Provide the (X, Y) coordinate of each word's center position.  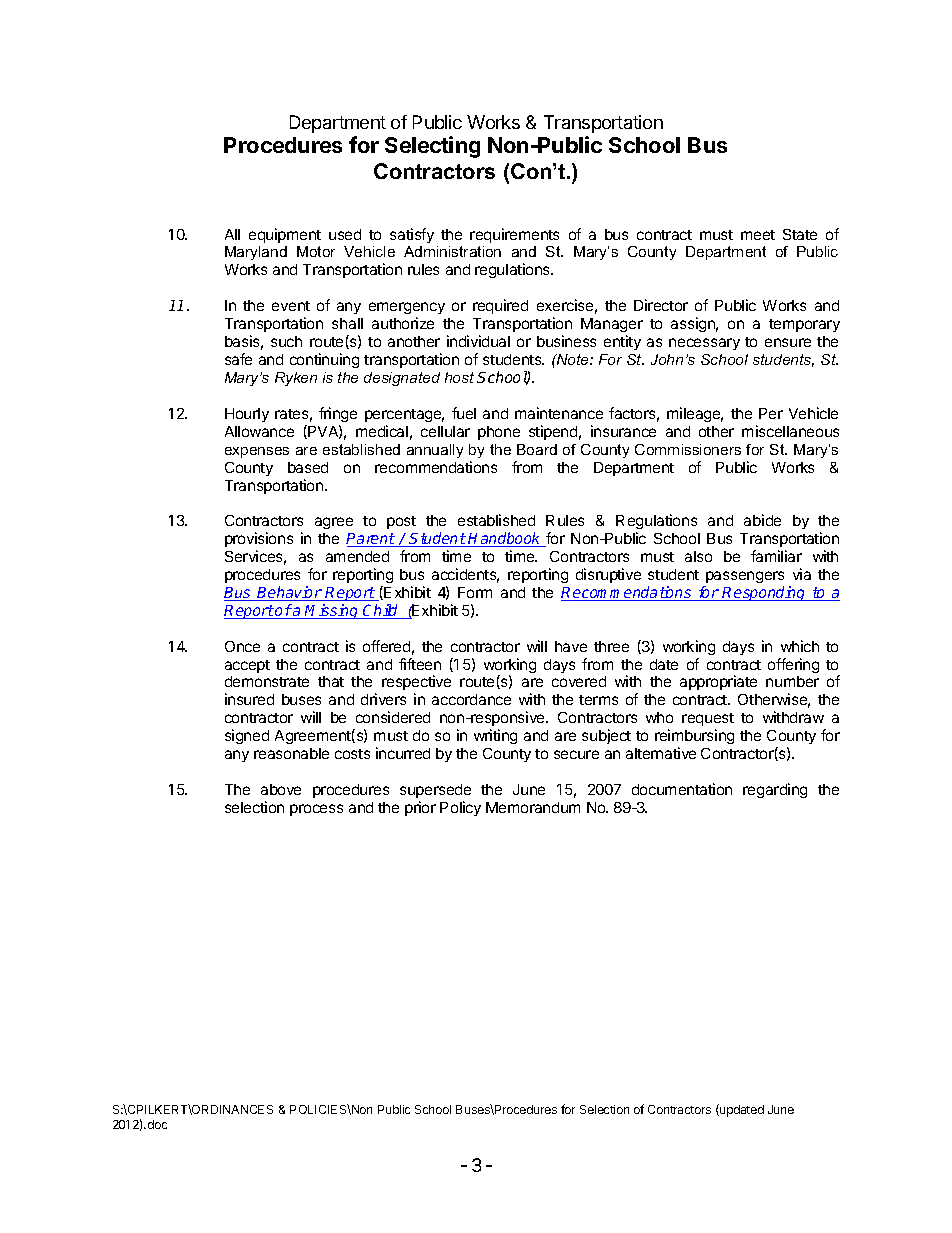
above (281, 789)
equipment (285, 235)
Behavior (289, 593)
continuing (324, 360)
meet (758, 235)
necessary (704, 344)
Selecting (432, 147)
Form (475, 592)
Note (573, 359)
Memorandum (533, 807)
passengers (745, 577)
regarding (775, 790)
